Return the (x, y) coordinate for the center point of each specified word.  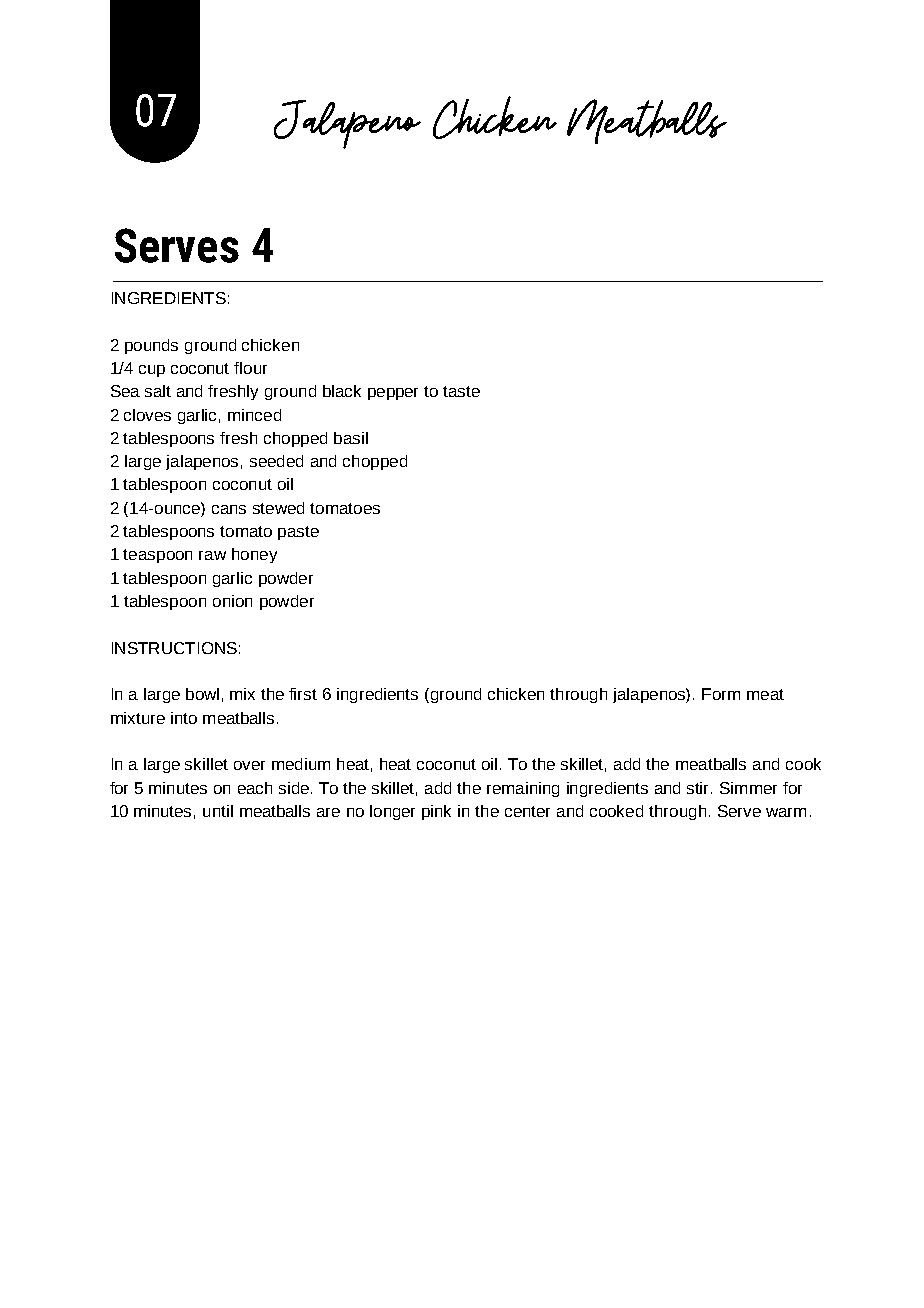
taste (461, 391)
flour (250, 368)
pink (436, 812)
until (218, 811)
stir (699, 788)
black (342, 391)
